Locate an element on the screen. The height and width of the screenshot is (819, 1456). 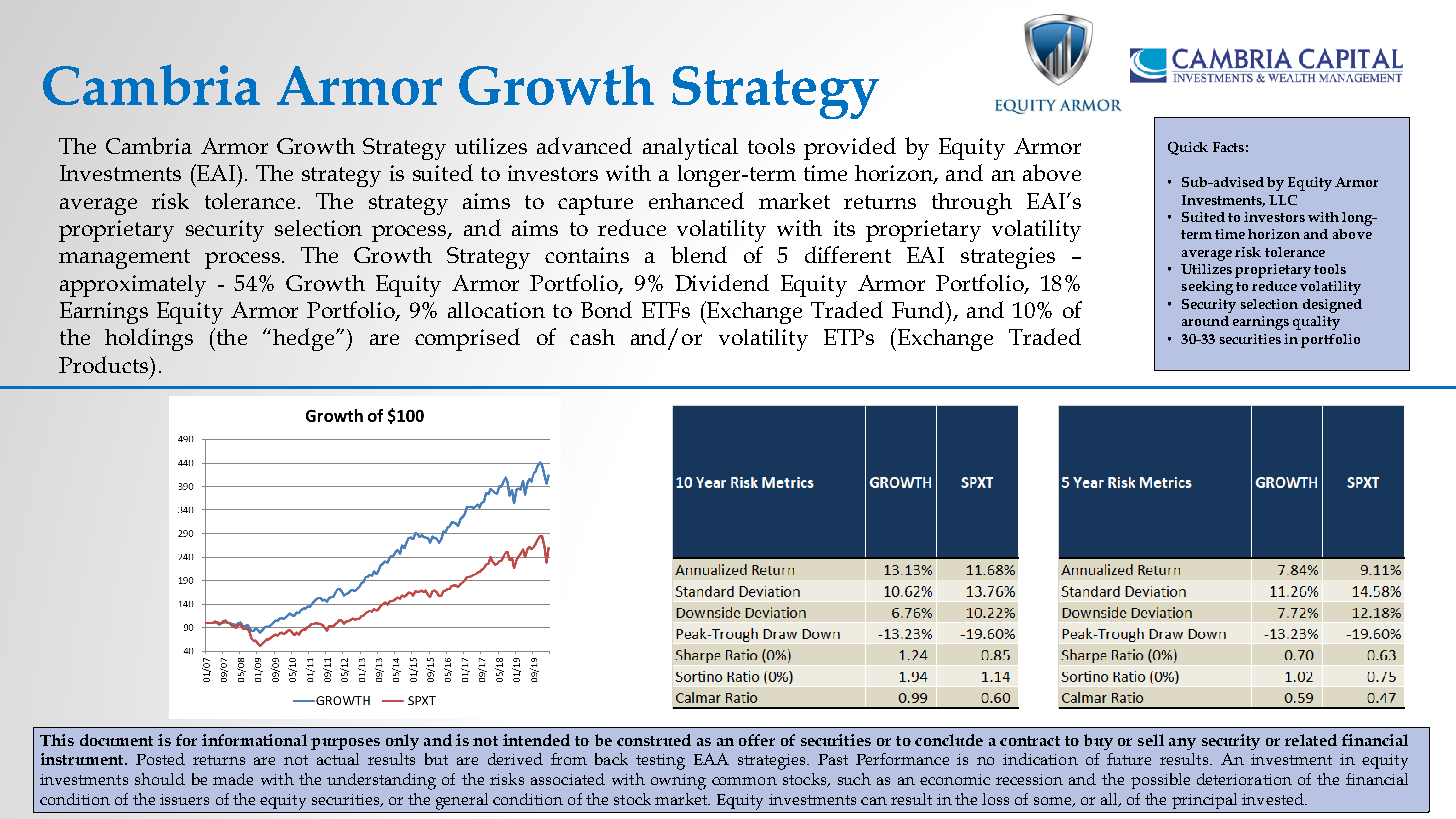
sell is located at coordinates (1151, 740).
